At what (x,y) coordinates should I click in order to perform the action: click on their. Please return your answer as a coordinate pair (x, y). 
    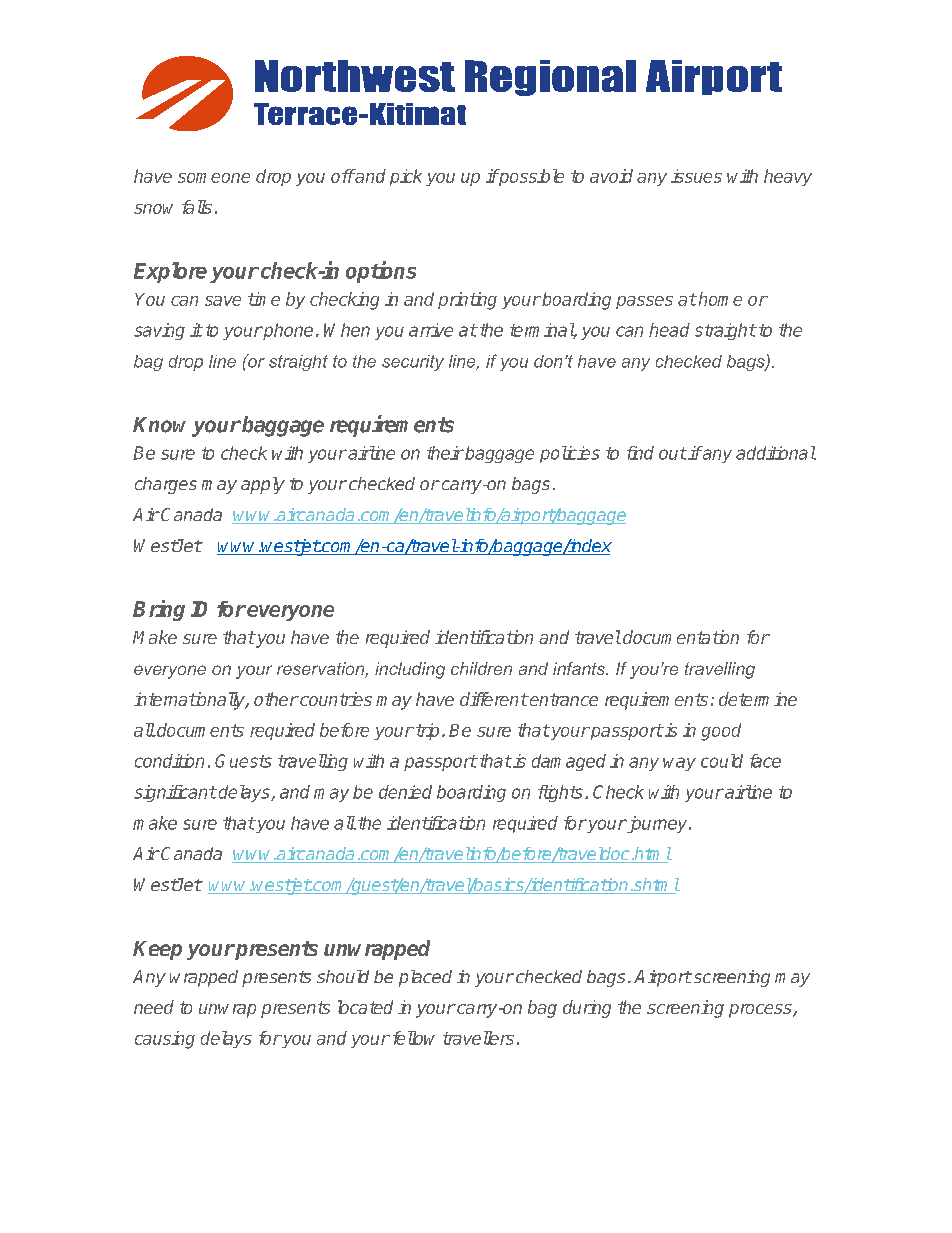
    Looking at the image, I should click on (445, 453).
